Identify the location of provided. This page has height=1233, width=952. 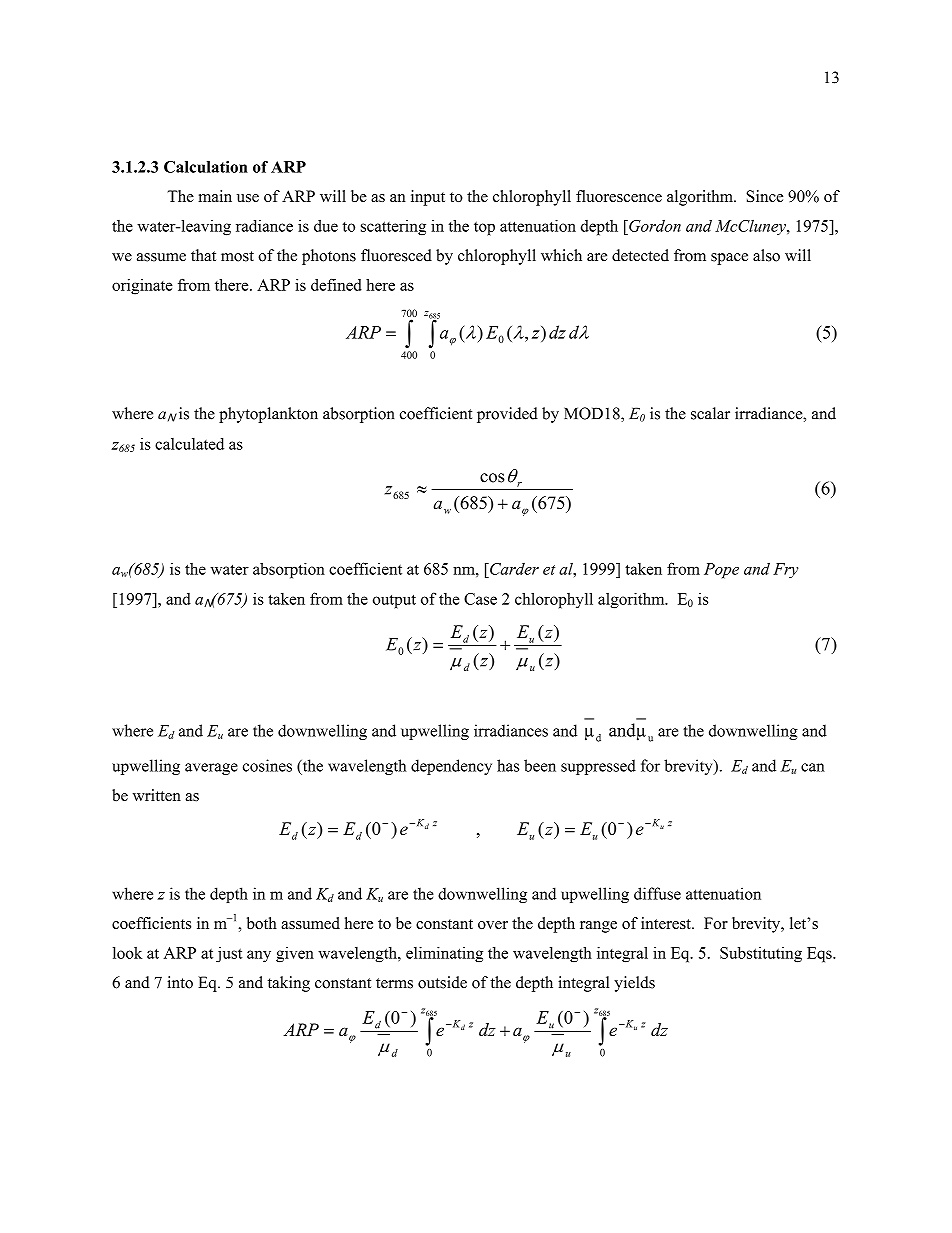
(507, 415).
